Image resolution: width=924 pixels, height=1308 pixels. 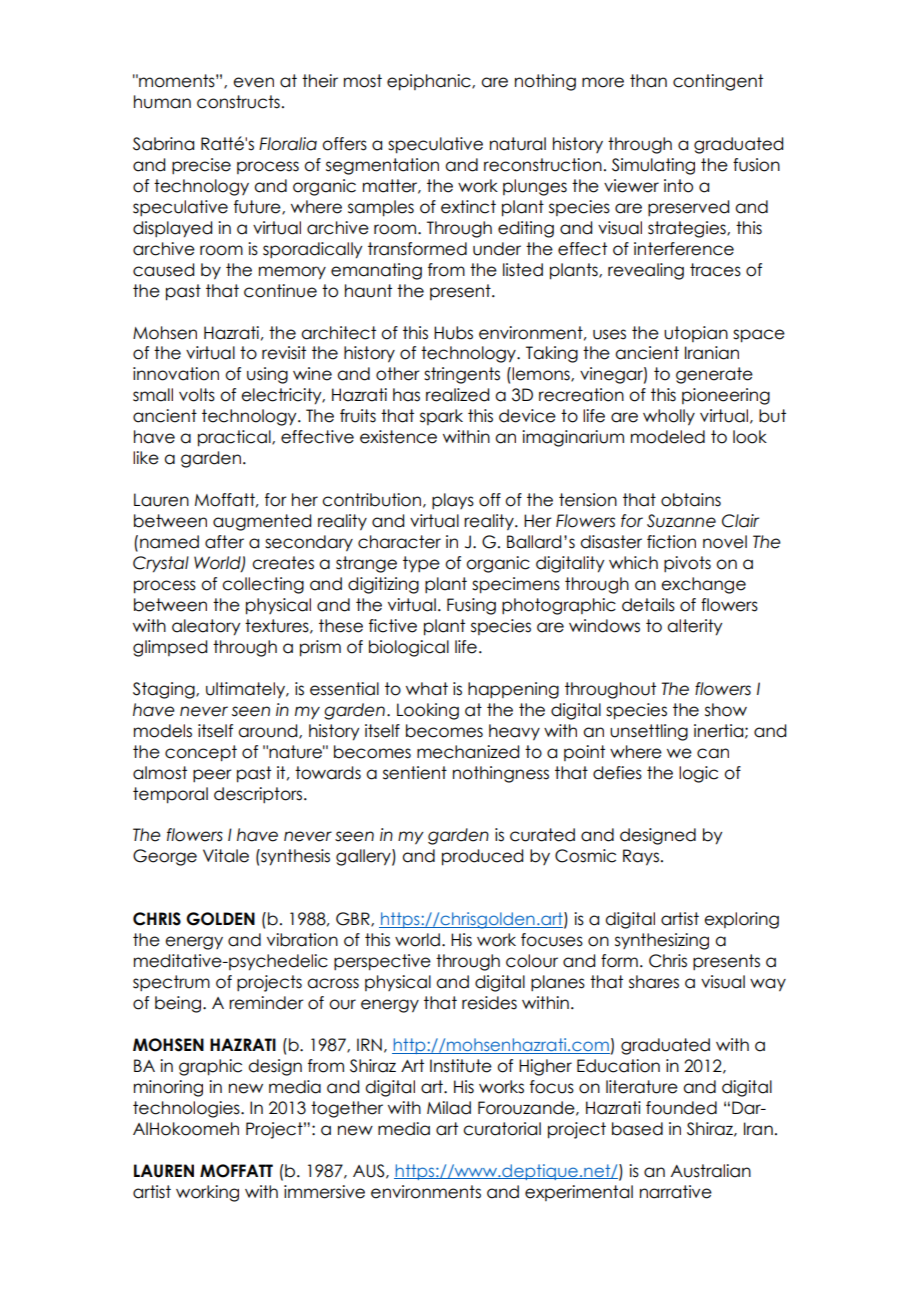 What do you see at coordinates (714, 375) in the screenshot?
I see `generate` at bounding box center [714, 375].
